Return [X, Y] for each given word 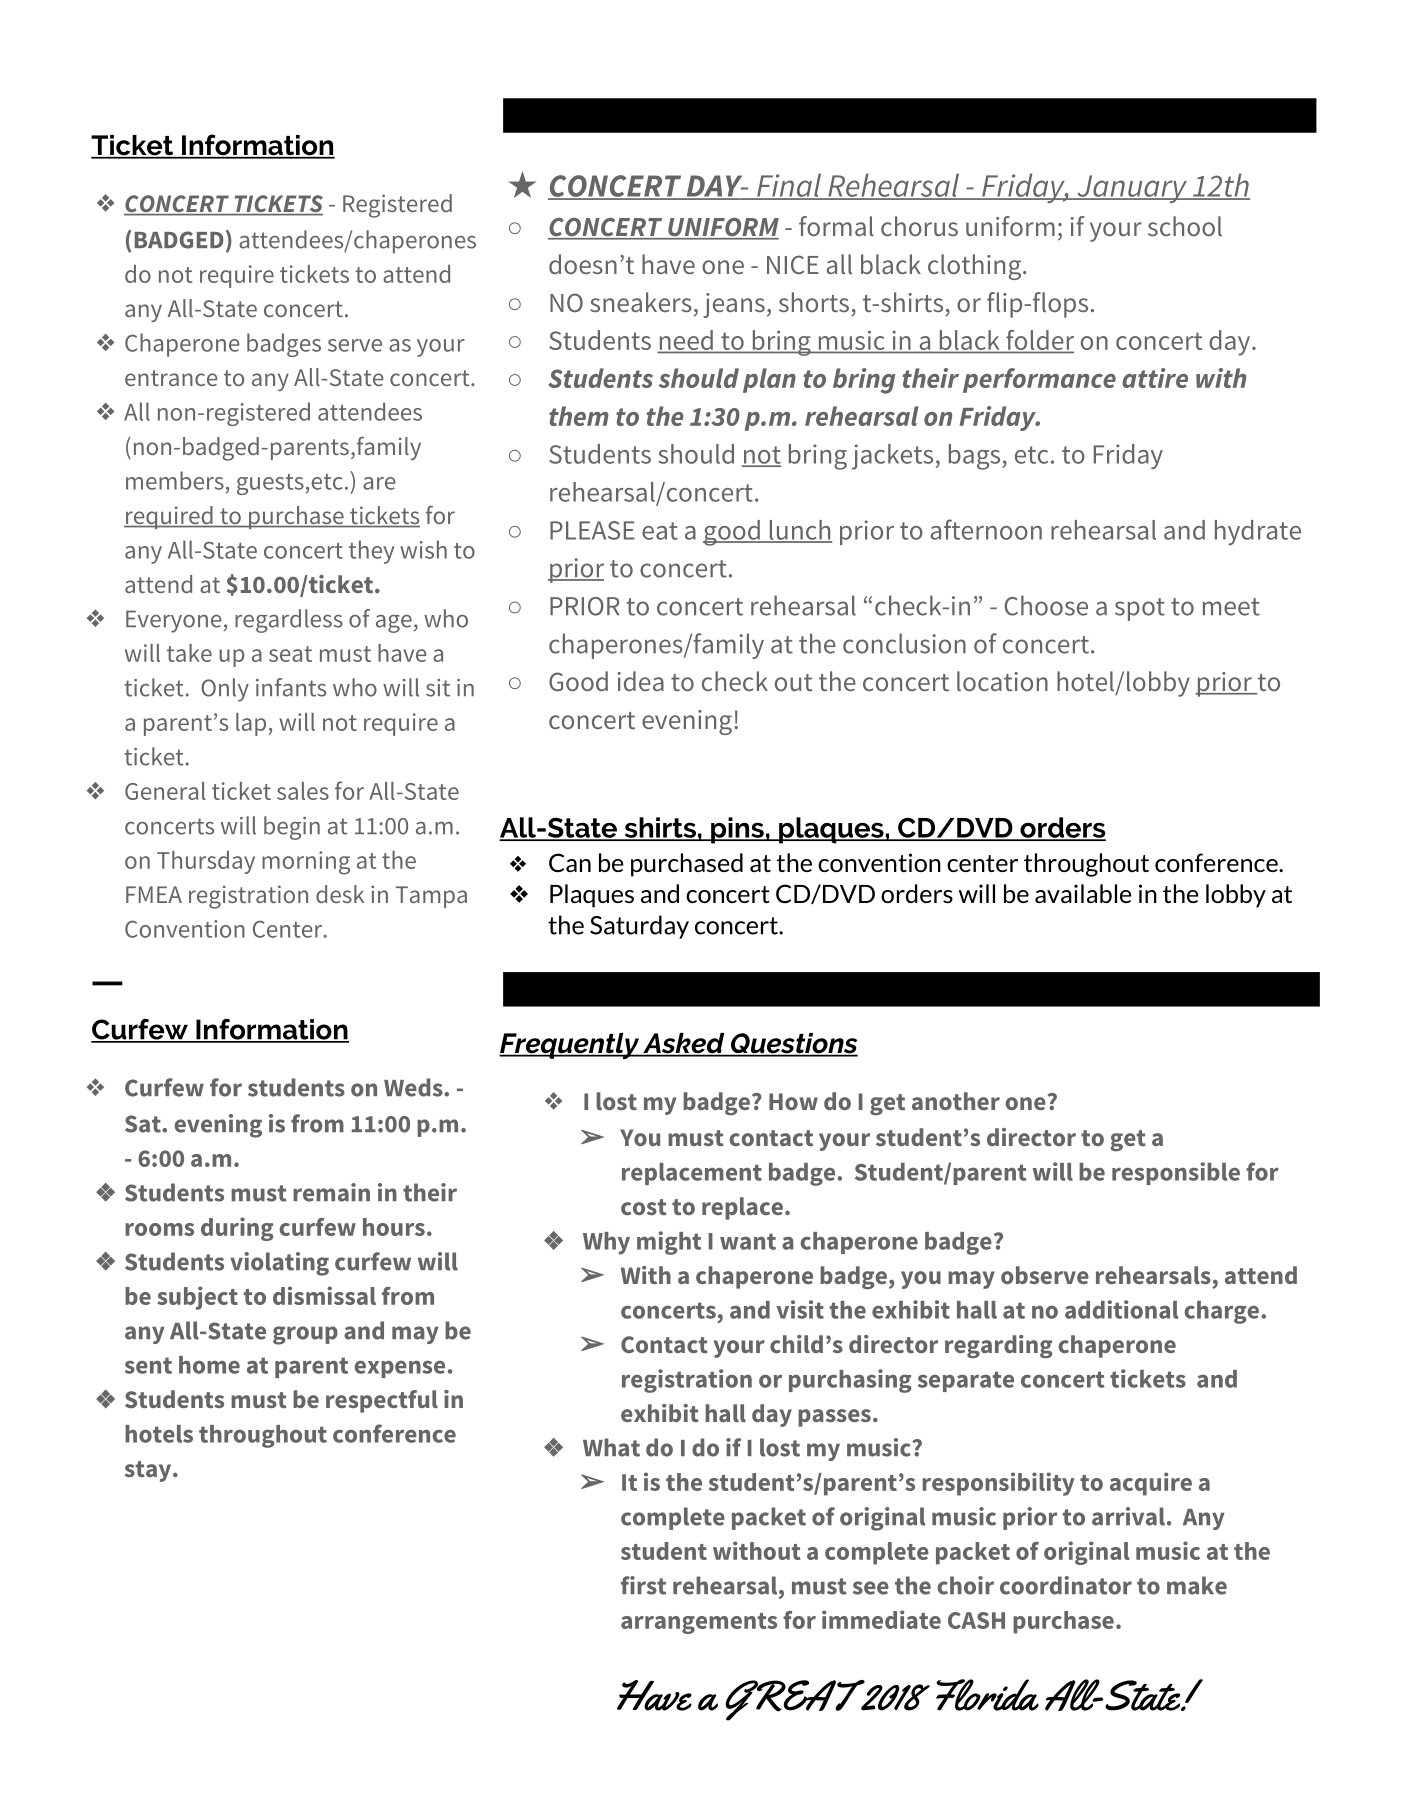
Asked [684, 1044]
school [1185, 226]
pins [737, 830]
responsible [1176, 1173]
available [1083, 893]
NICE [793, 264]
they [371, 552]
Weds [414, 1087]
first [643, 1585]
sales [303, 791]
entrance [171, 378]
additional [1121, 1309]
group [305, 1335]
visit [800, 1309]
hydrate [1258, 532]
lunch [799, 531]
